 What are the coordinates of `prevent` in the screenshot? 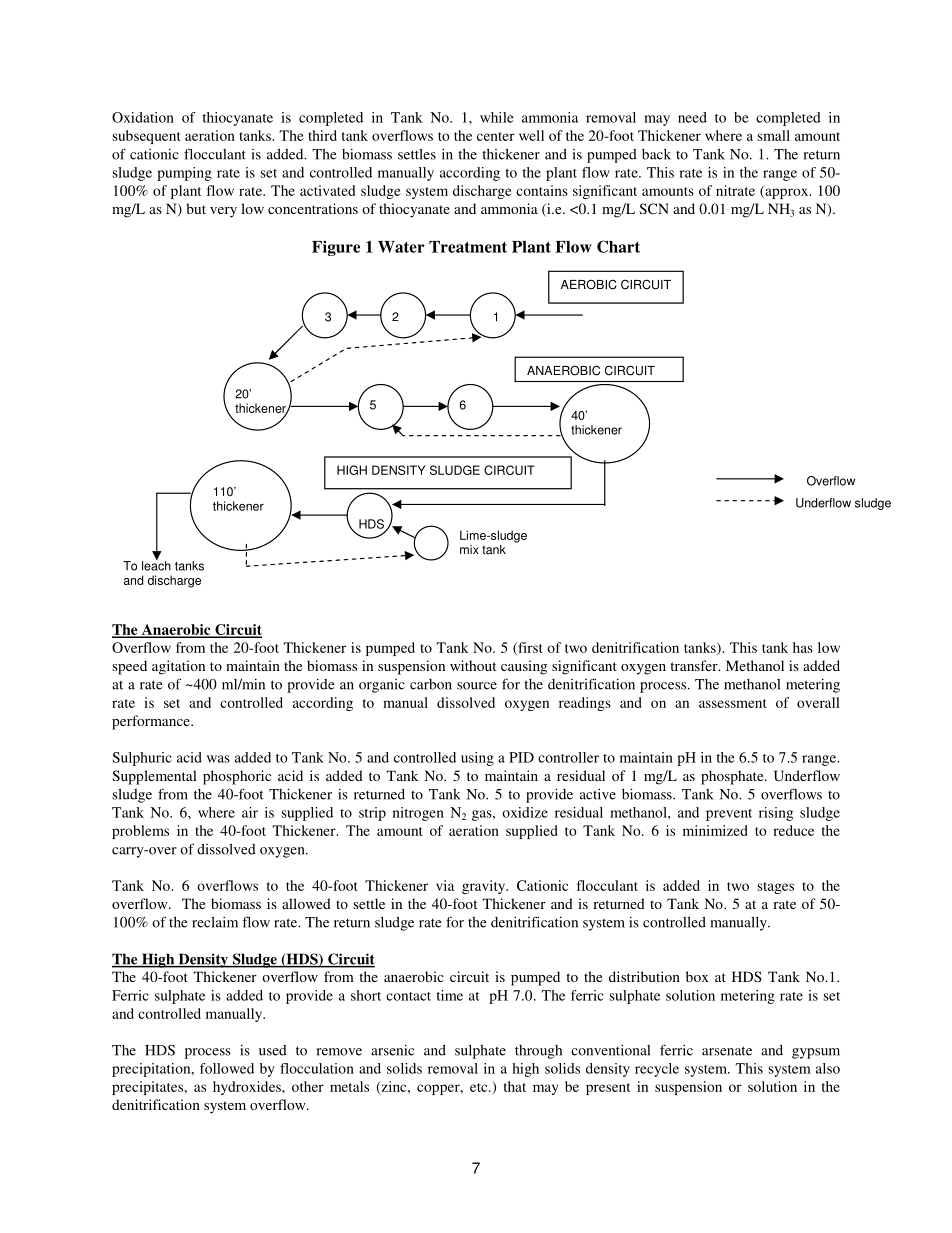 It's located at (729, 815).
